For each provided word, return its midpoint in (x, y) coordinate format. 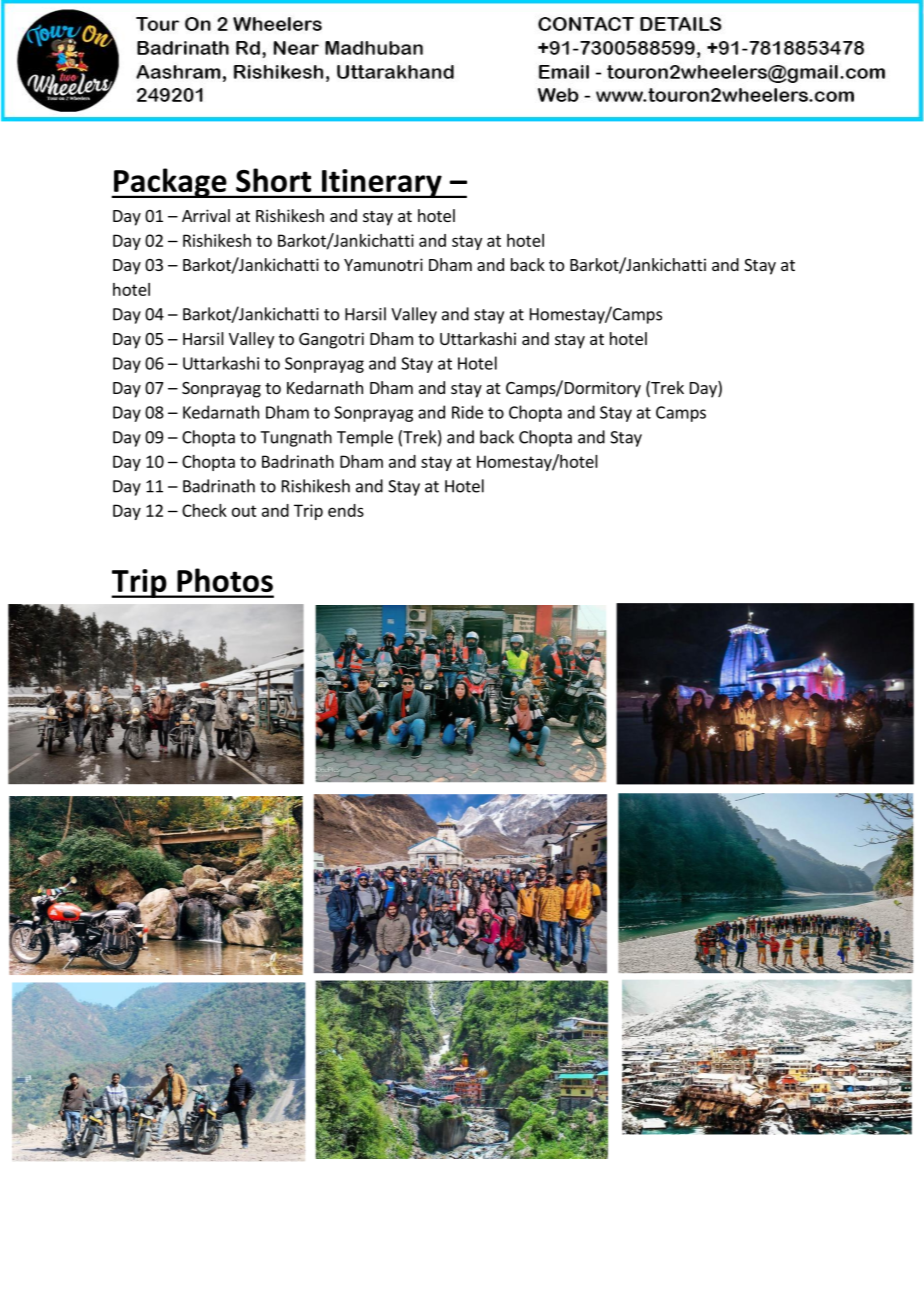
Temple (365, 438)
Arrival (206, 215)
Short (273, 180)
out (244, 511)
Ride (467, 412)
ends (346, 510)
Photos (225, 580)
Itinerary (382, 183)
